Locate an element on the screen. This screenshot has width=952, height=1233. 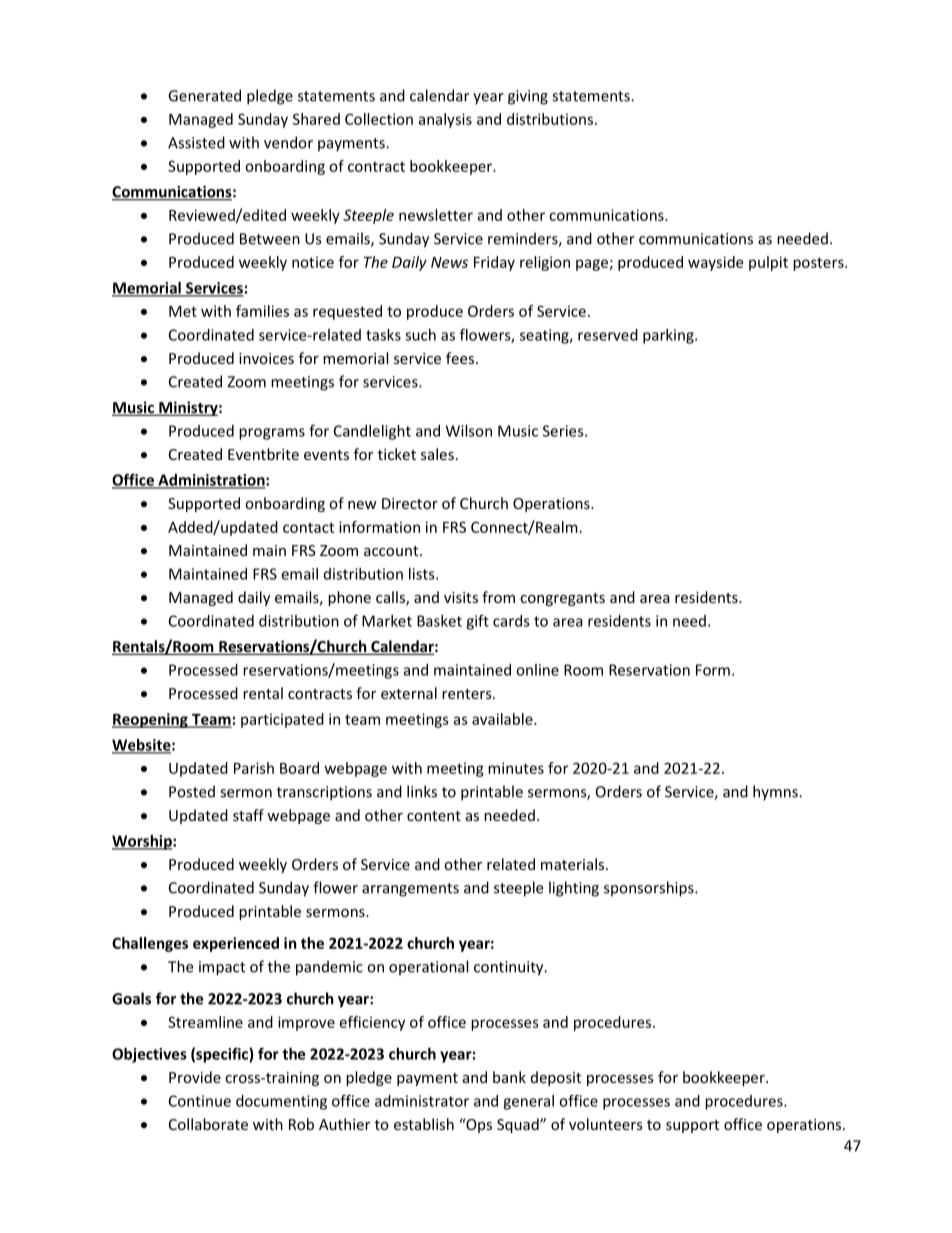
Continue is located at coordinates (200, 1101).
